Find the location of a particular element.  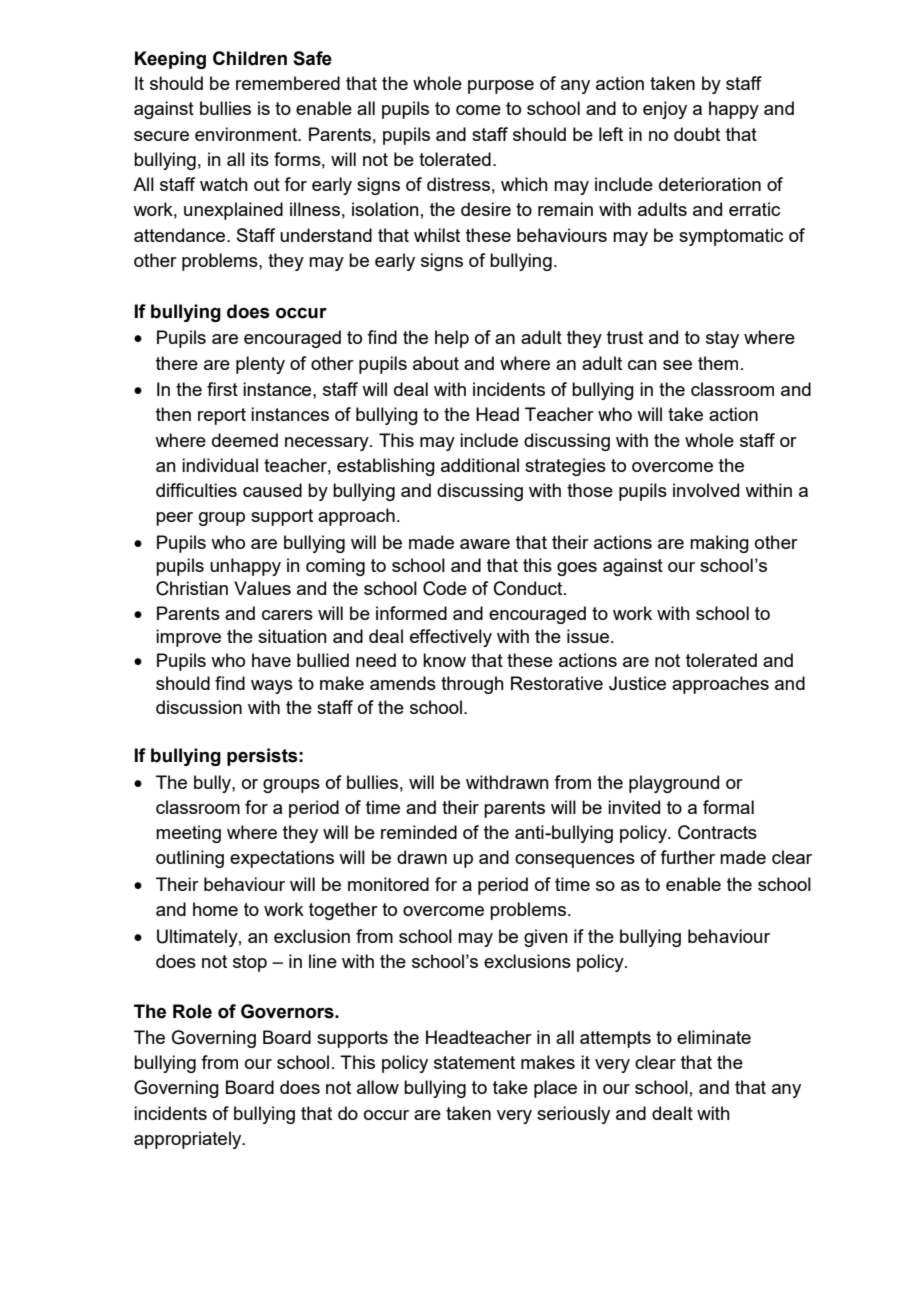

help is located at coordinates (452, 339).
